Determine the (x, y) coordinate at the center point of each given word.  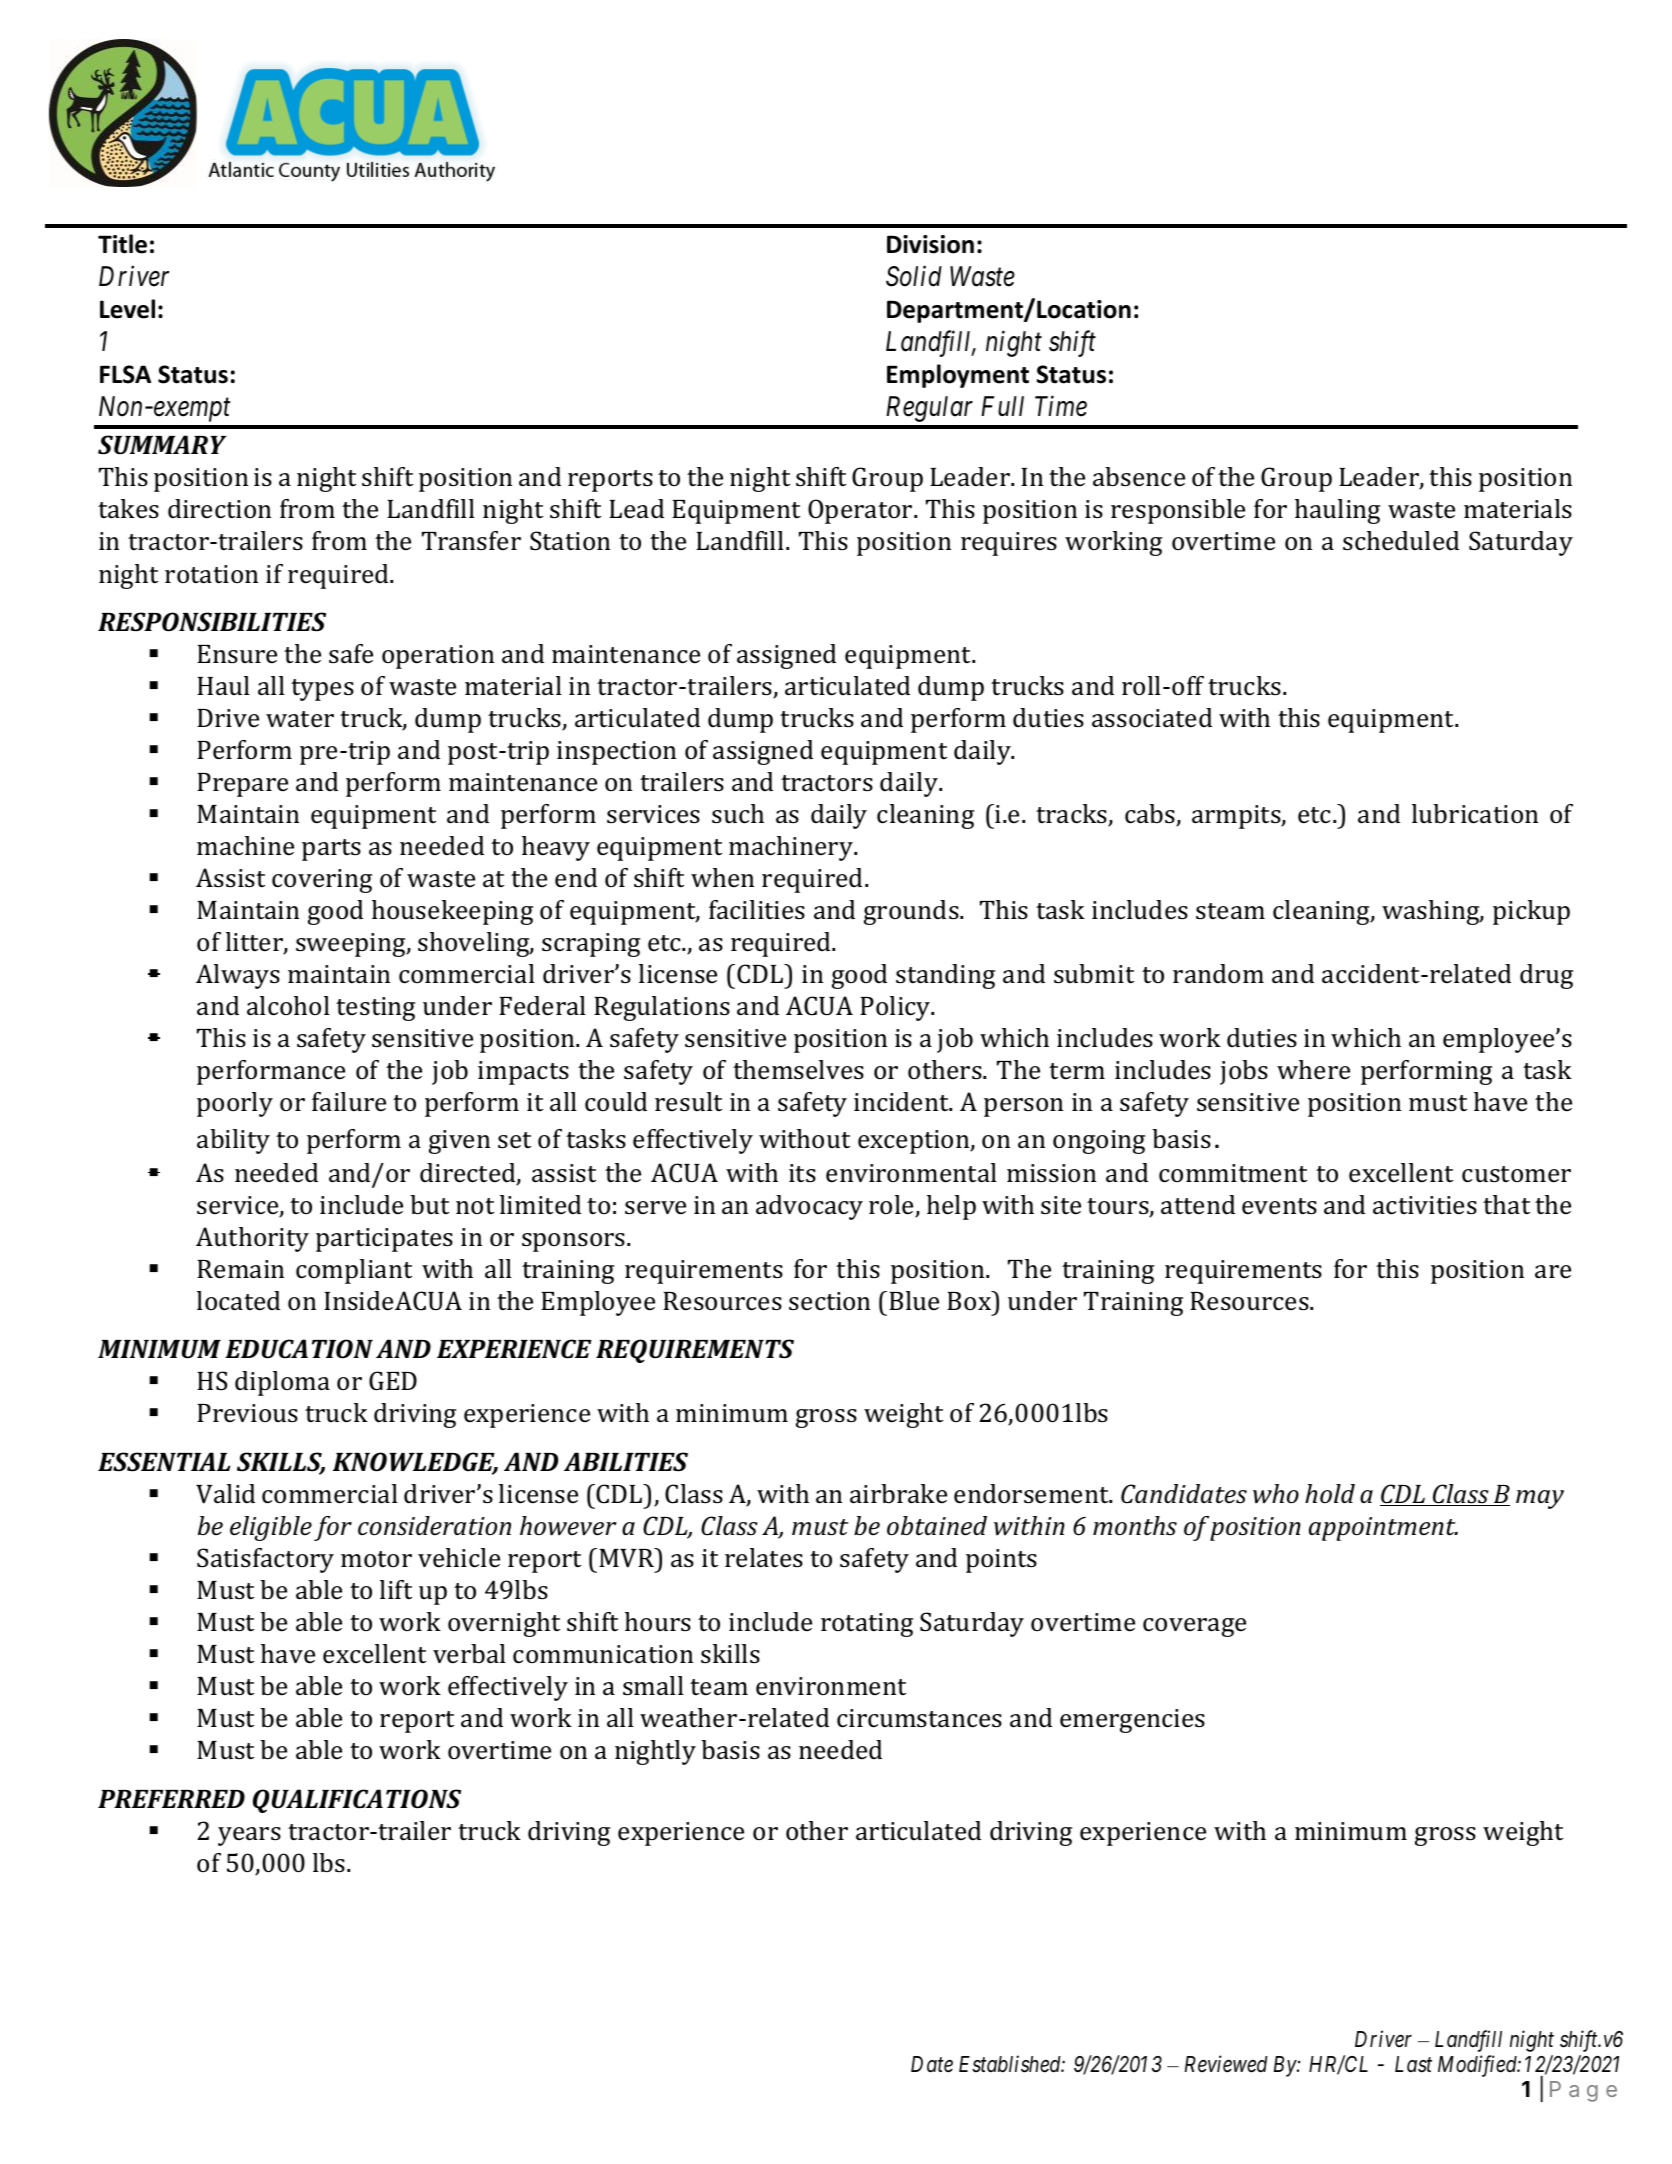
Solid (914, 276)
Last (1413, 2064)
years (249, 1836)
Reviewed (1226, 2064)
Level (127, 309)
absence (1139, 477)
